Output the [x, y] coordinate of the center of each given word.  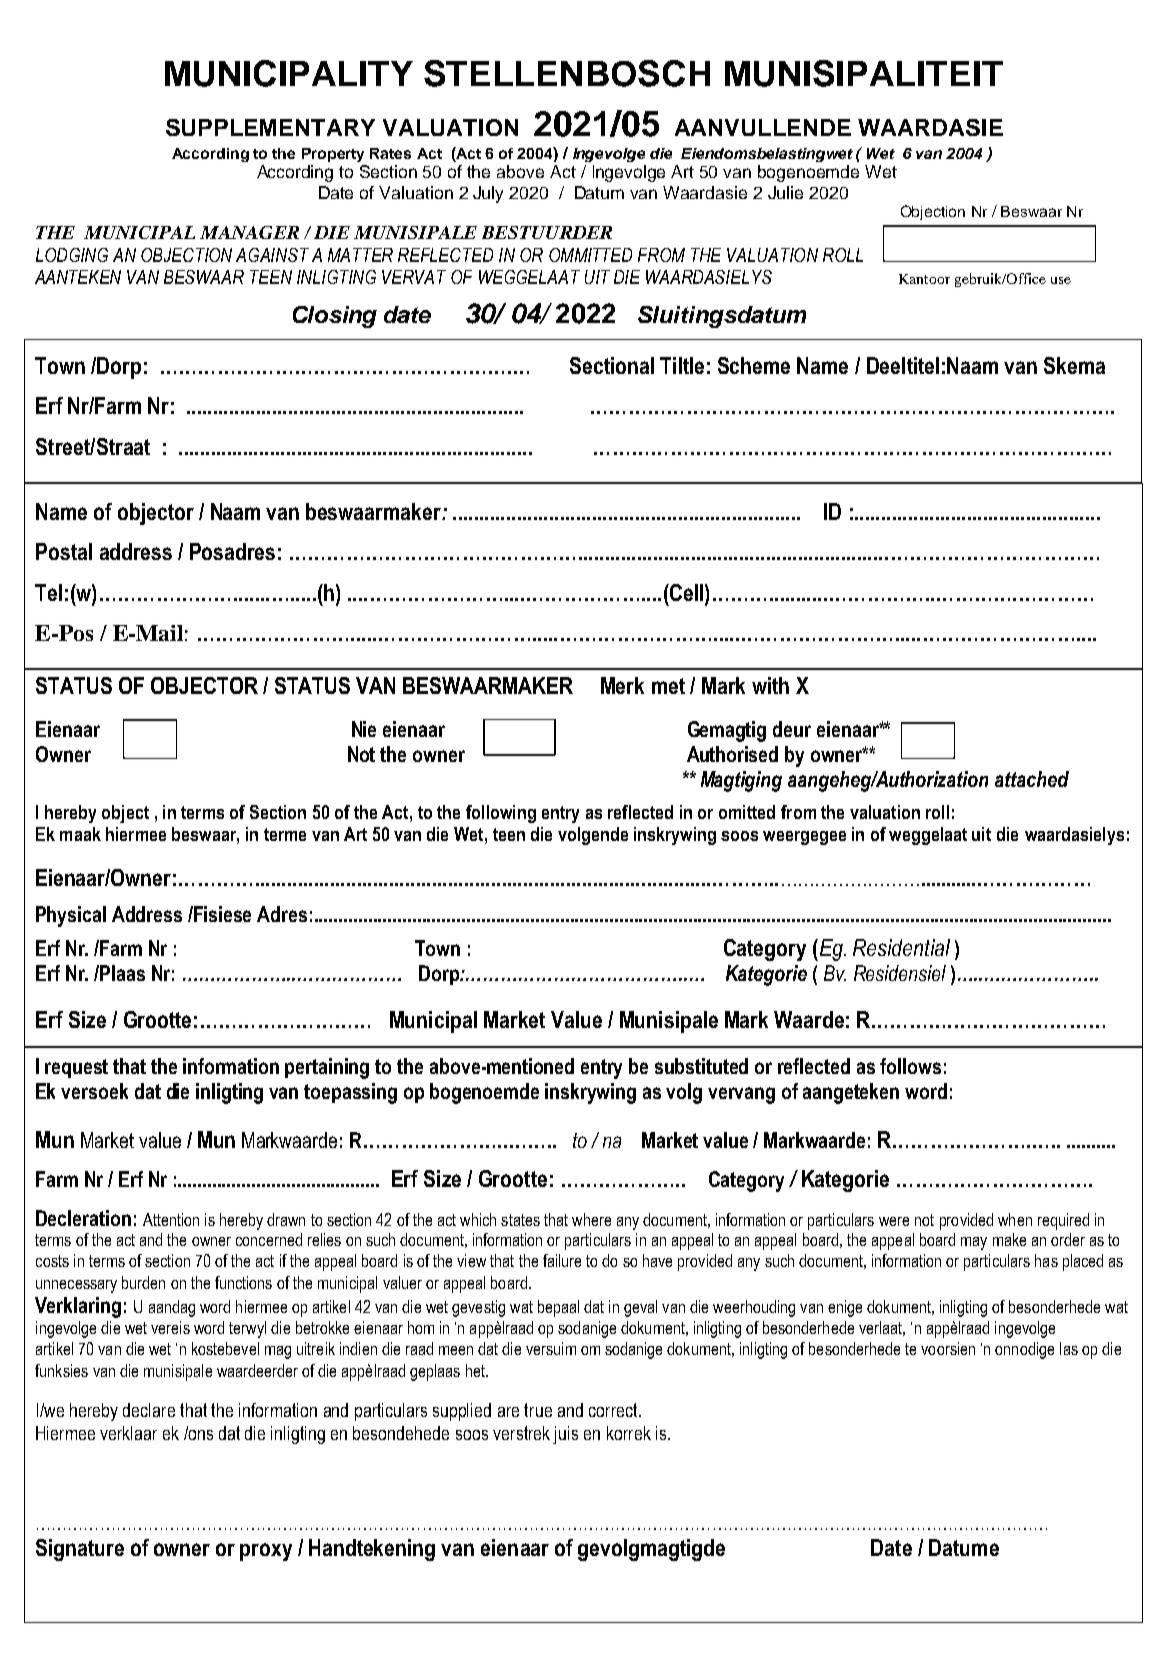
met [668, 686]
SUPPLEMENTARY [270, 127]
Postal [64, 551]
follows [910, 1066]
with [770, 685]
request [76, 1068]
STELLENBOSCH [567, 73]
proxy [266, 1552]
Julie [785, 192]
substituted [701, 1066]
